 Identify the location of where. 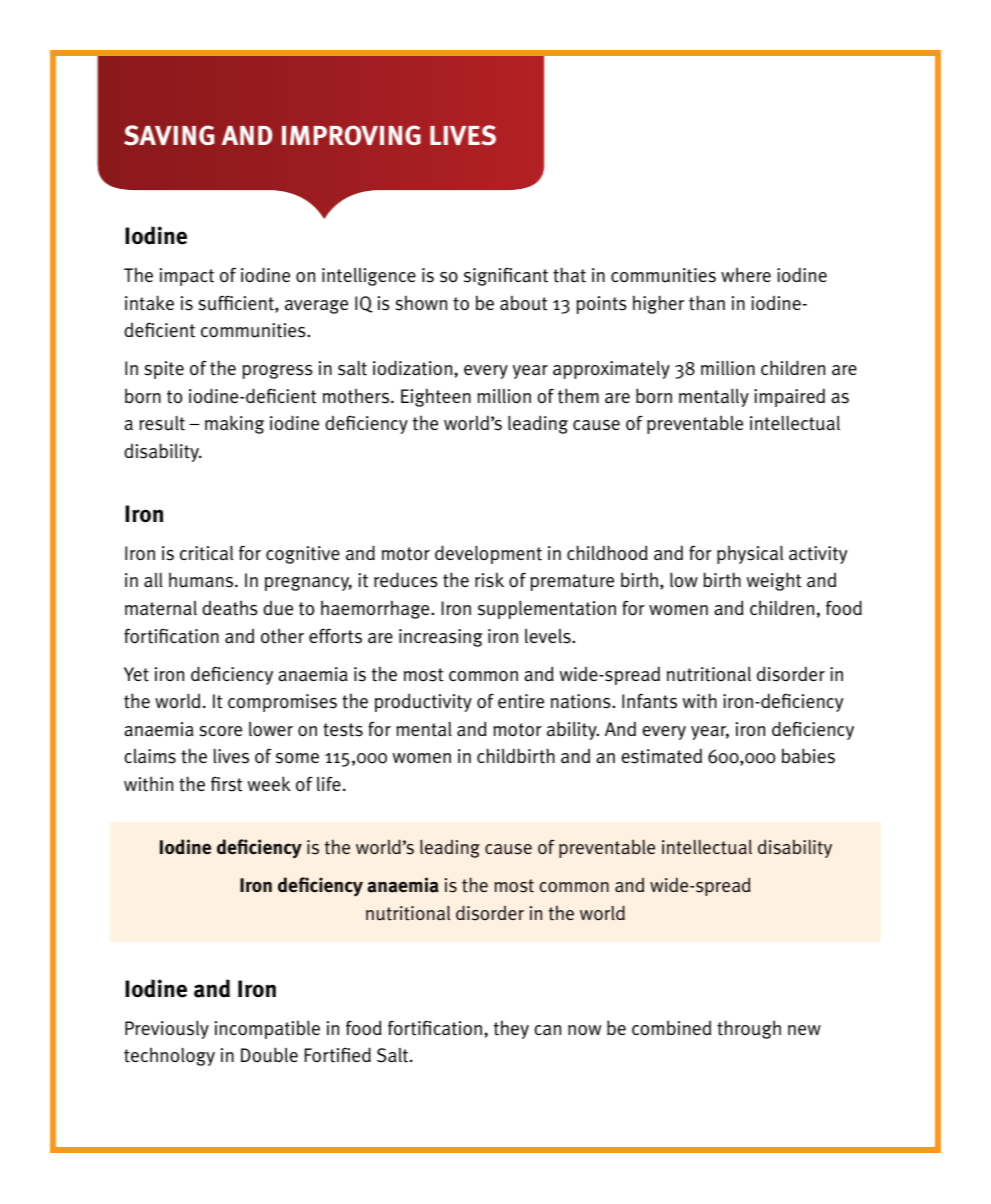
(746, 274).
